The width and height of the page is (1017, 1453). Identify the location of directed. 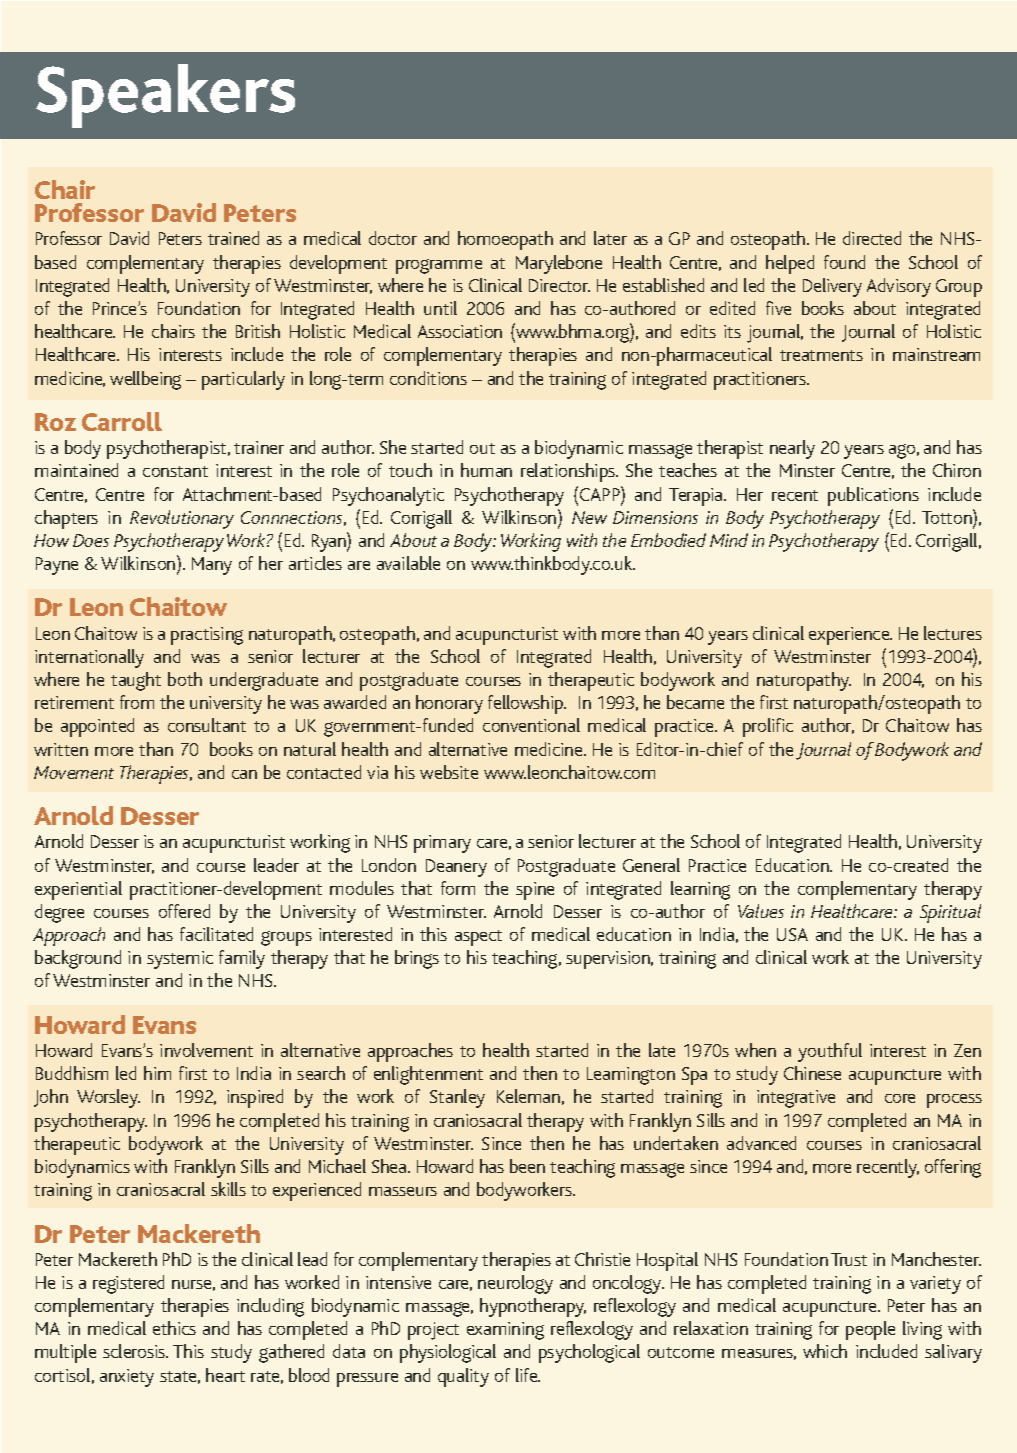
(872, 238).
